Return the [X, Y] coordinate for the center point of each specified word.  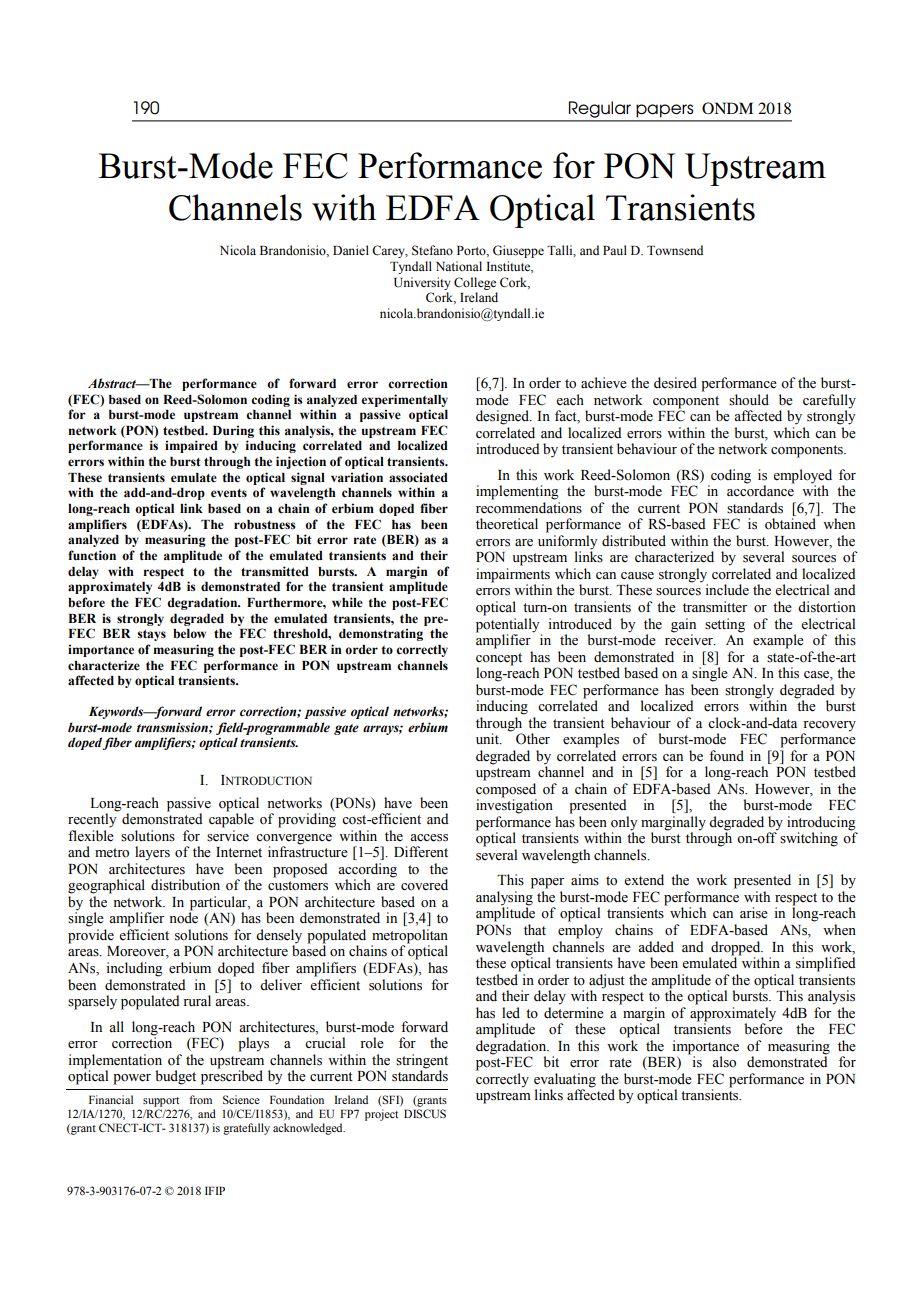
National [459, 266]
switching [809, 839]
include [727, 590]
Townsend [675, 250]
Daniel [351, 250]
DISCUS [425, 1114]
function [92, 555]
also [724, 1062]
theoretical [507, 524]
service [228, 836]
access [429, 838]
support [161, 1102]
